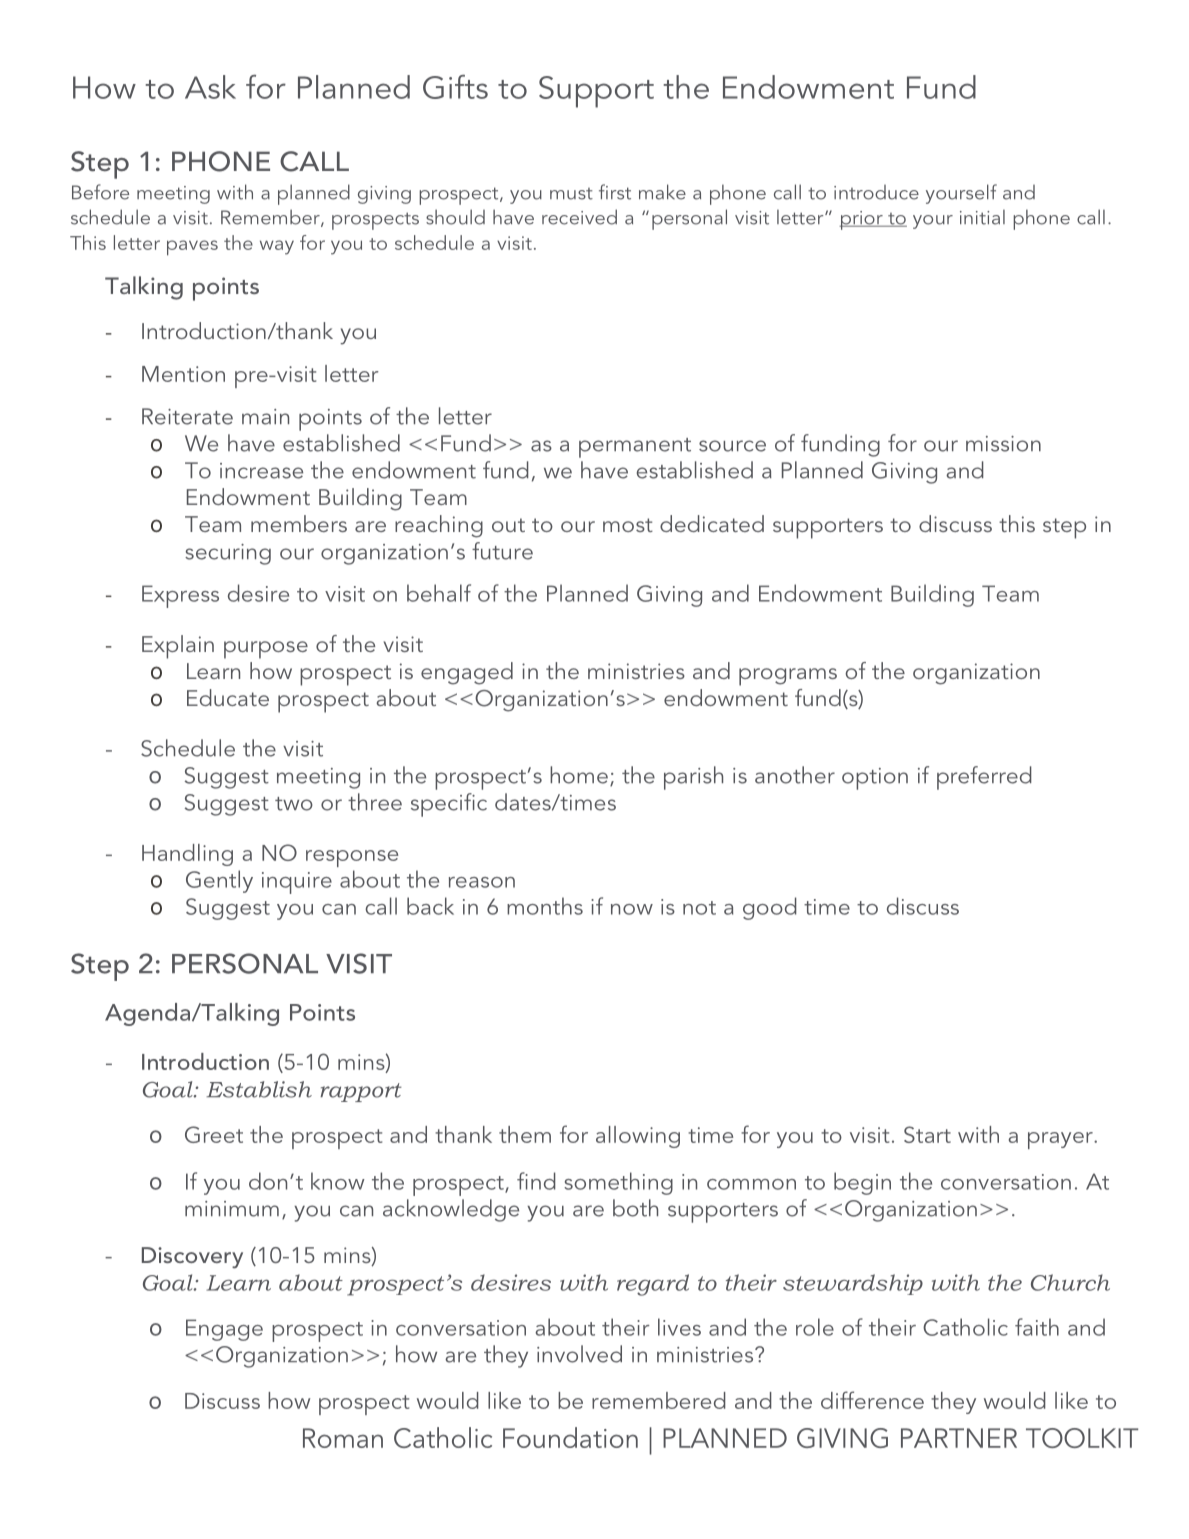 The image size is (1189, 1539). Describe the element at coordinates (210, 87) in the page. I see `Ask` at that location.
